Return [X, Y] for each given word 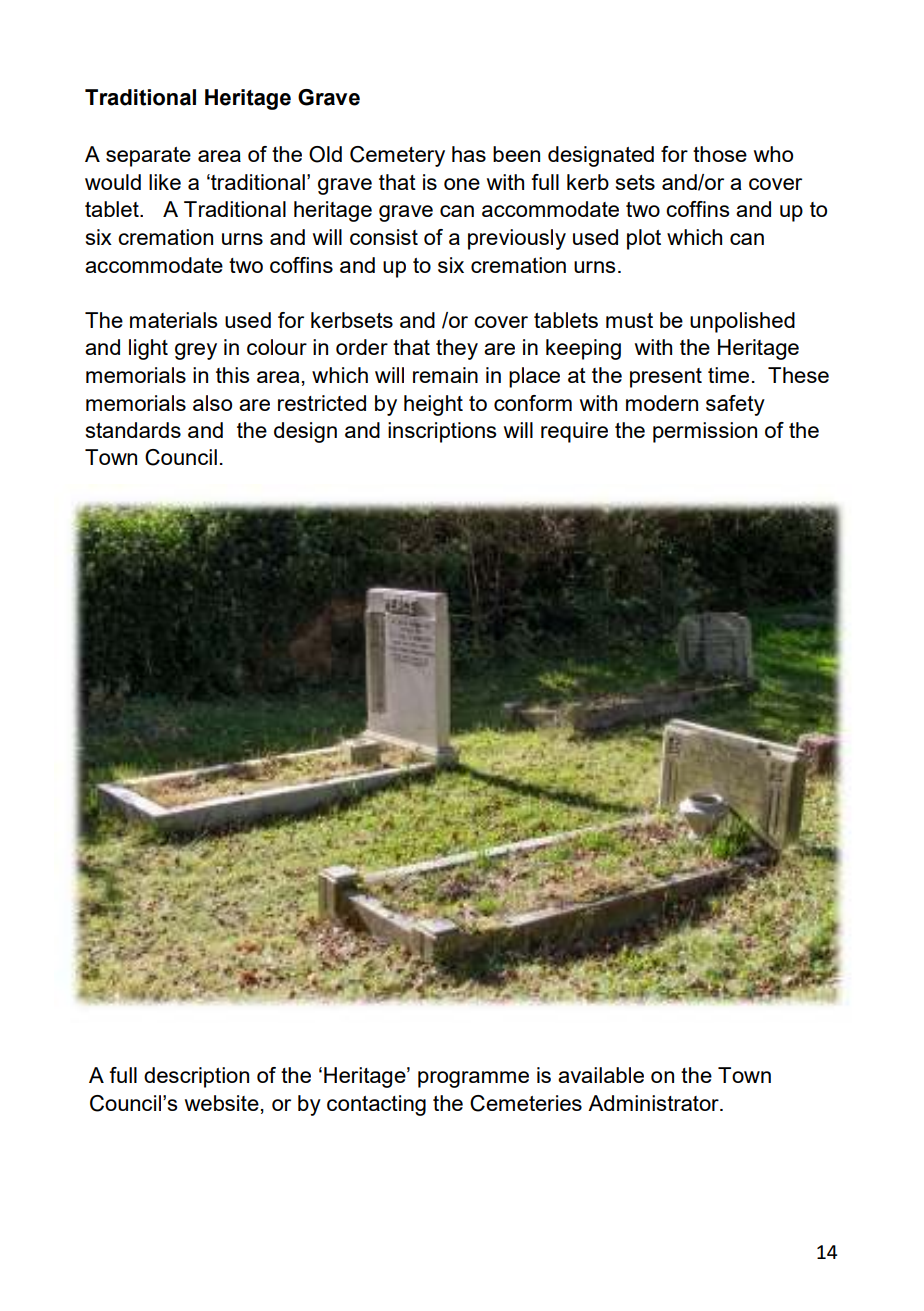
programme [473, 1079]
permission [705, 432]
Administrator [654, 1103]
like [165, 182]
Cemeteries [526, 1103]
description [196, 1077]
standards [133, 430]
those [720, 154]
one [462, 184]
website [222, 1103]
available [601, 1075]
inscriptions [442, 432]
